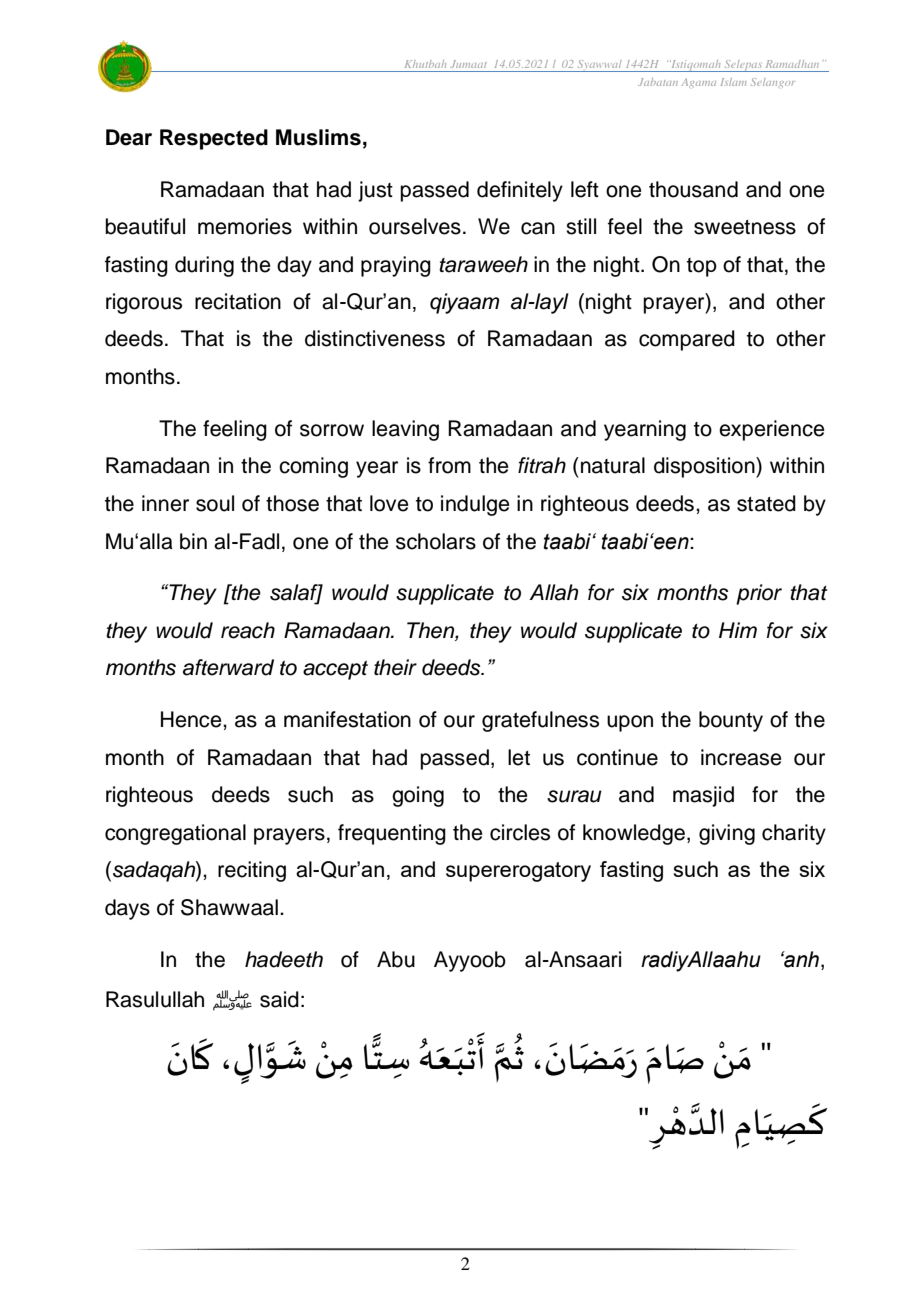 The image size is (924, 1308). Describe the element at coordinates (687, 340) in the screenshot. I see `compared` at that location.
